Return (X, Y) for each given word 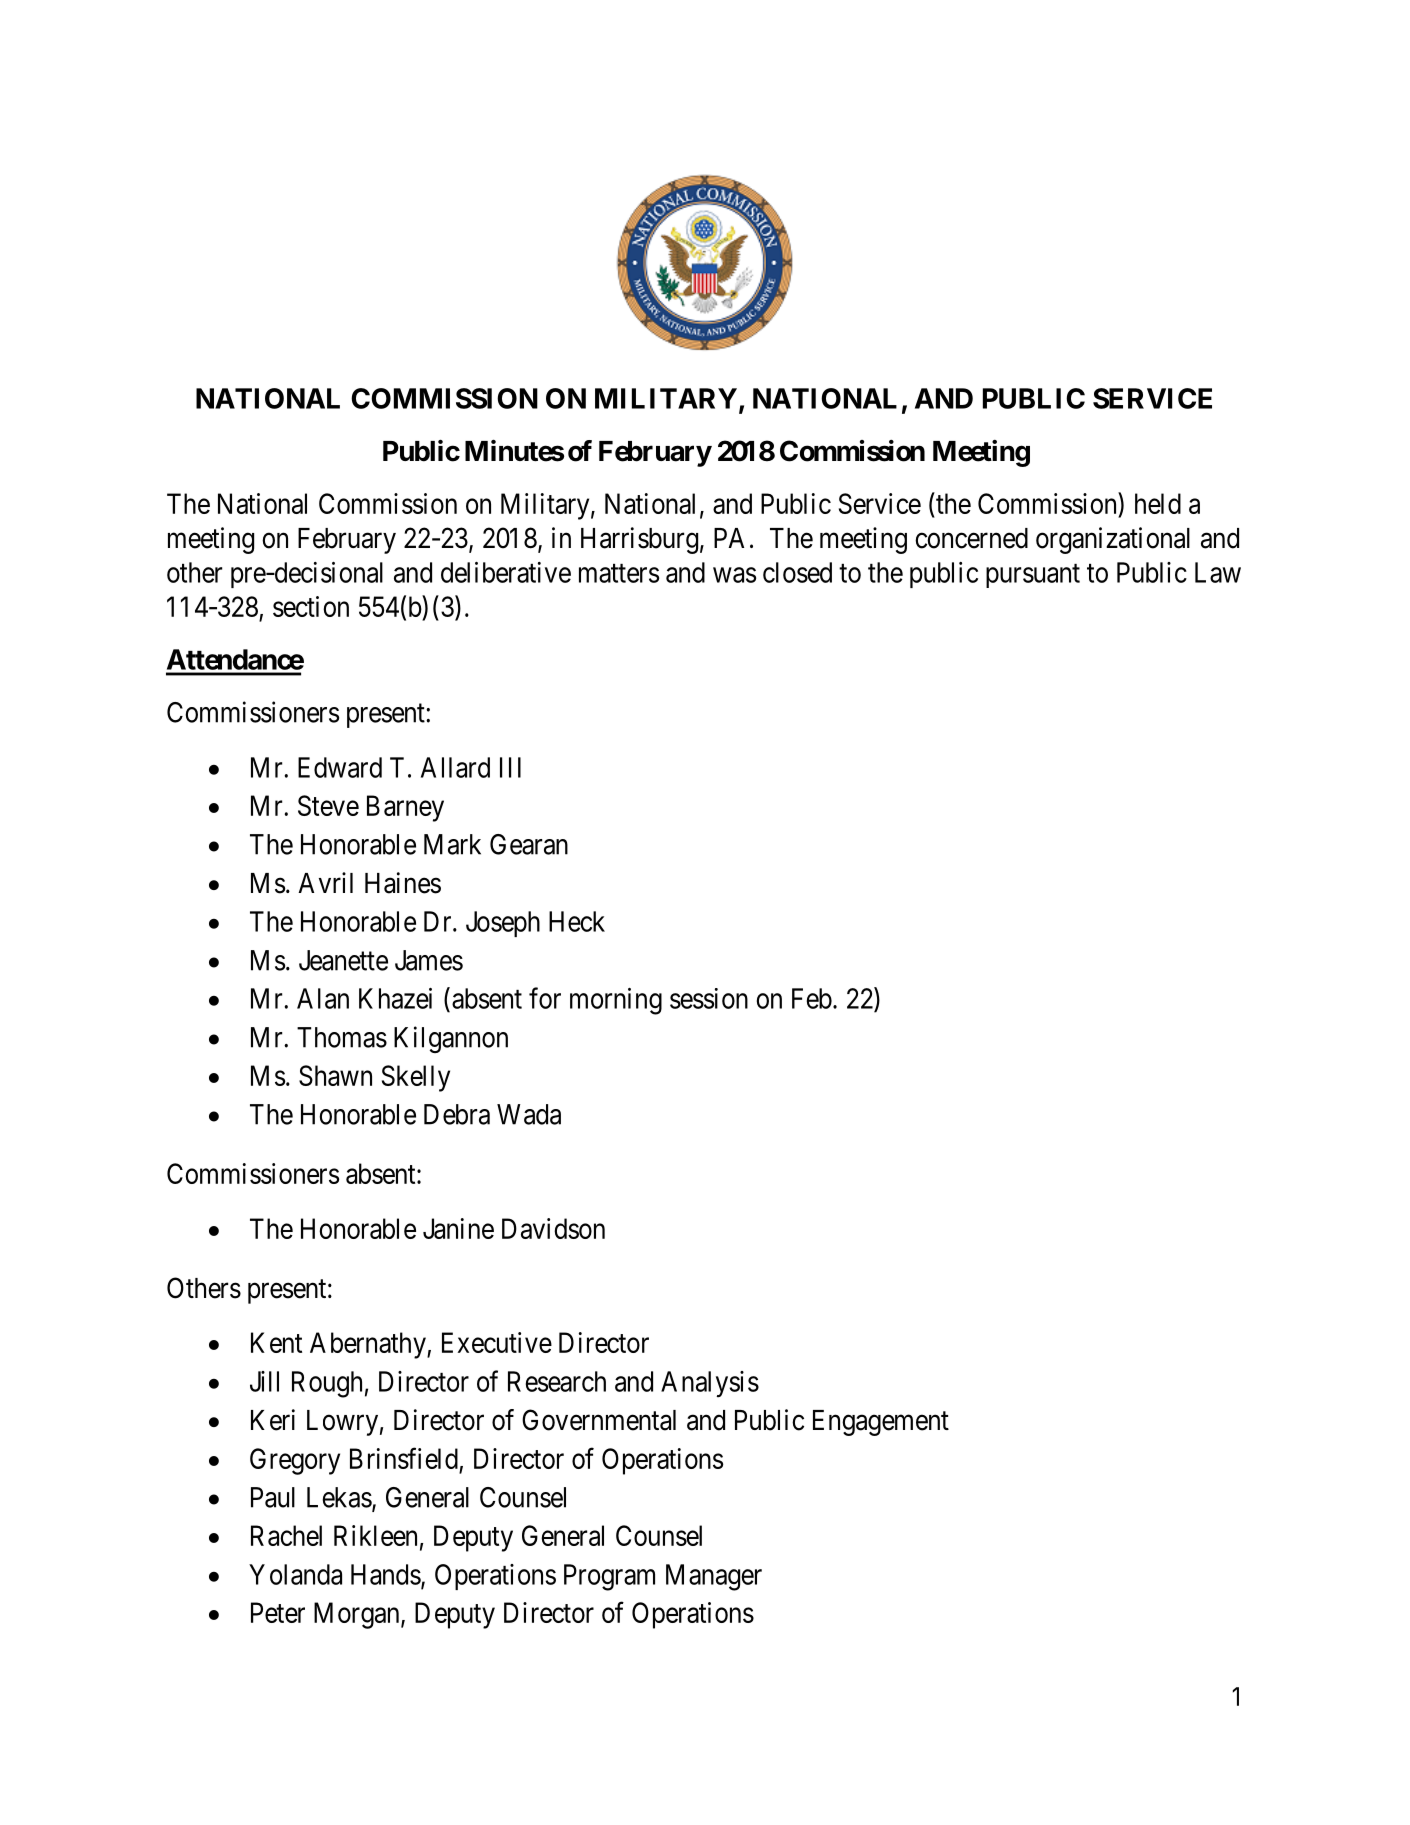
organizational (1113, 540)
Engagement (881, 1423)
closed (797, 572)
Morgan (358, 1615)
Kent (276, 1342)
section (311, 606)
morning (616, 1001)
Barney (405, 808)
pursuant (1033, 576)
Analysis (710, 1384)
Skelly (416, 1078)
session (709, 998)
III (510, 767)
